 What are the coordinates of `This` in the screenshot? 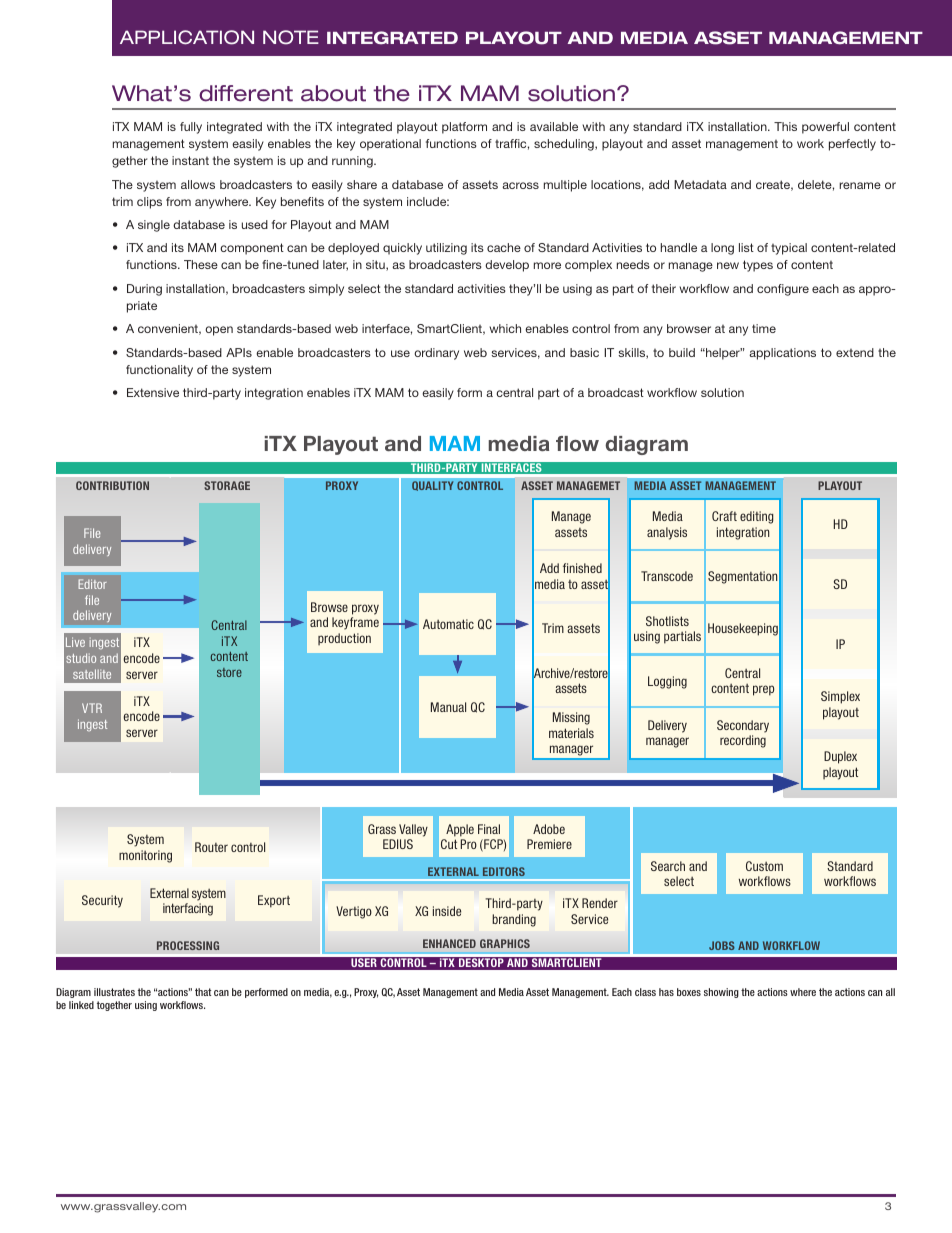 It's located at (785, 126).
